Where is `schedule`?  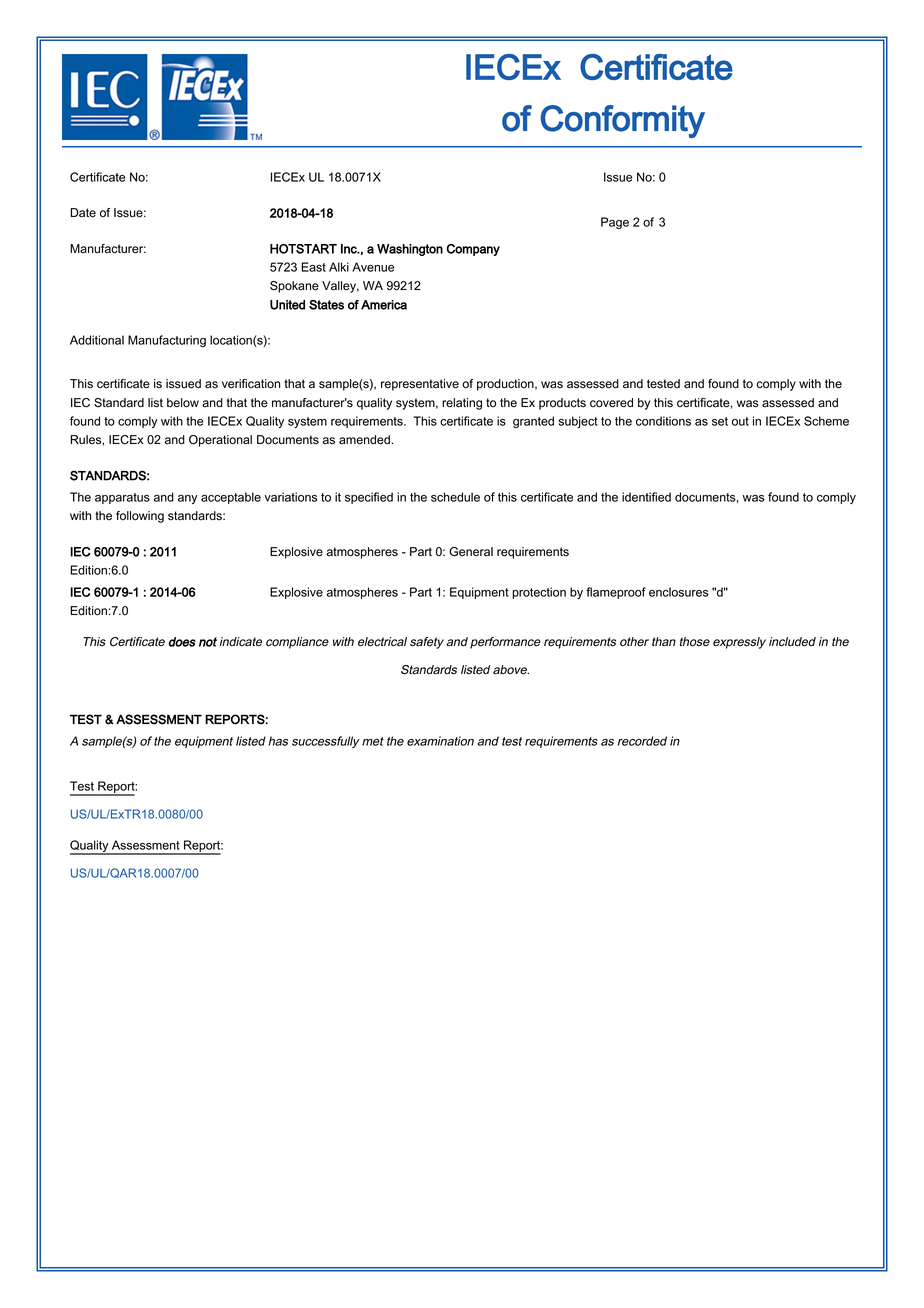
schedule is located at coordinates (455, 497).
